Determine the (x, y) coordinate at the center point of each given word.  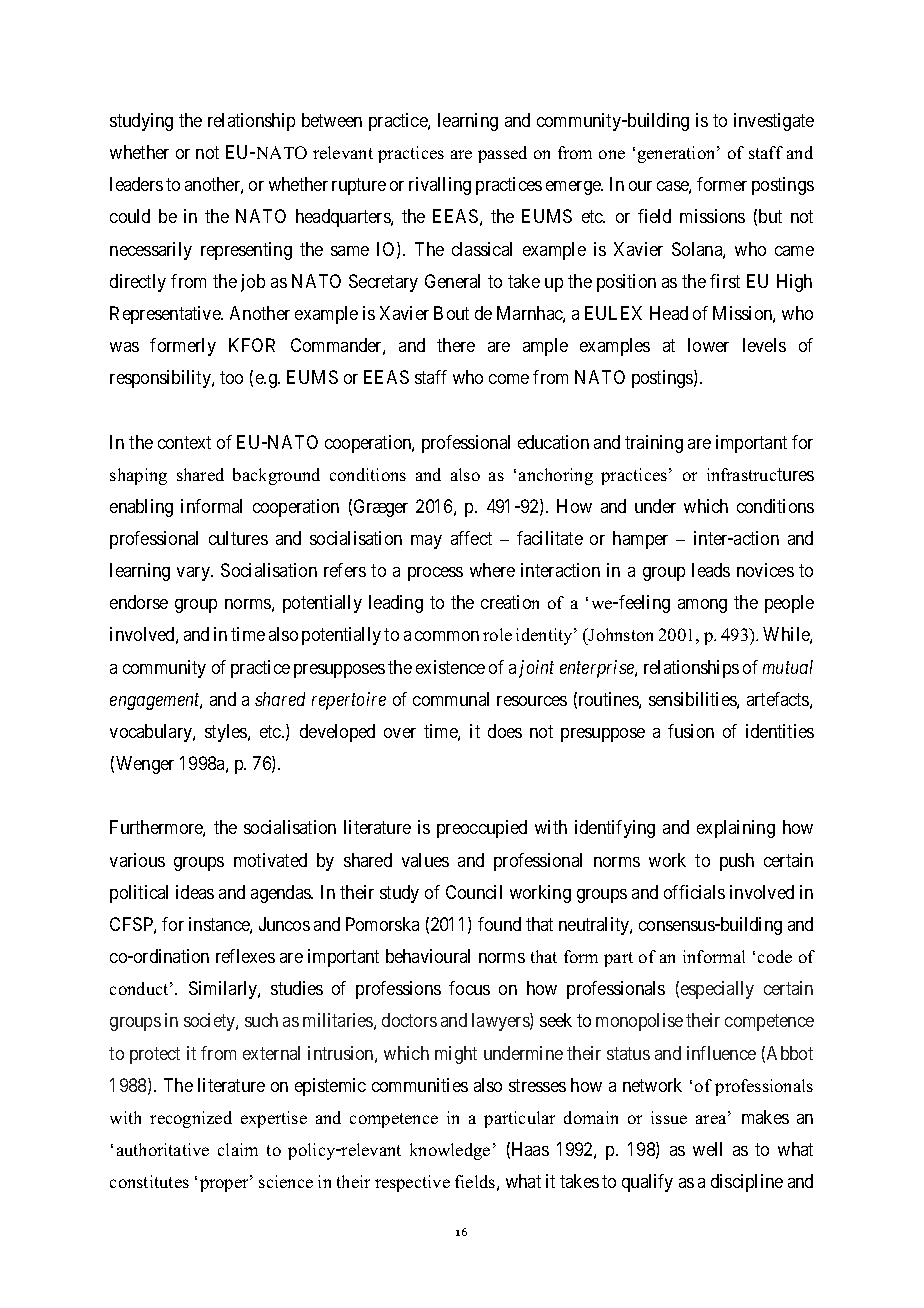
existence (450, 667)
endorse (139, 602)
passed (502, 154)
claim (238, 1149)
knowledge (450, 1151)
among (702, 606)
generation (678, 154)
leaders (136, 184)
